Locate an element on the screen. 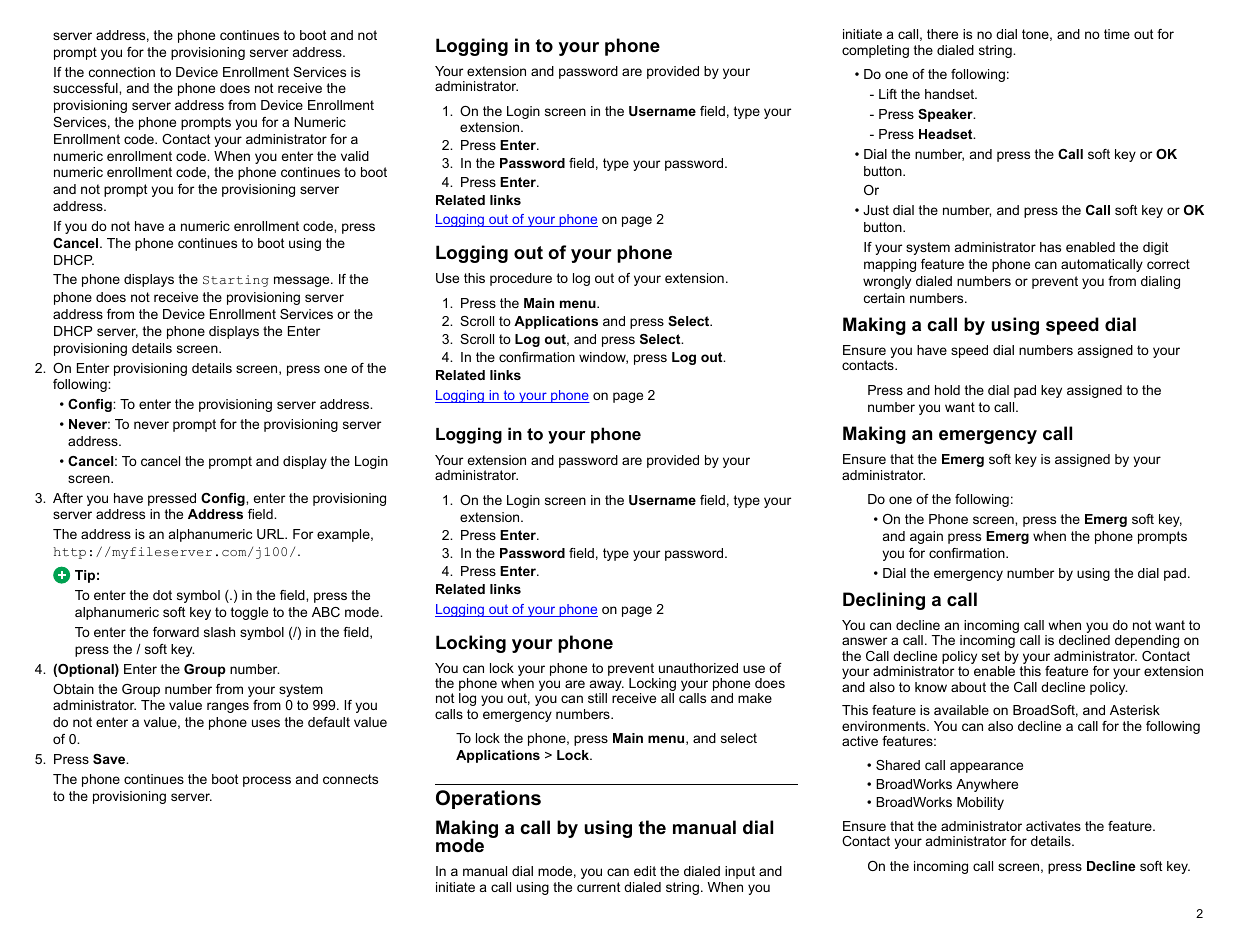 The image size is (1233, 952). edit is located at coordinates (645, 871).
